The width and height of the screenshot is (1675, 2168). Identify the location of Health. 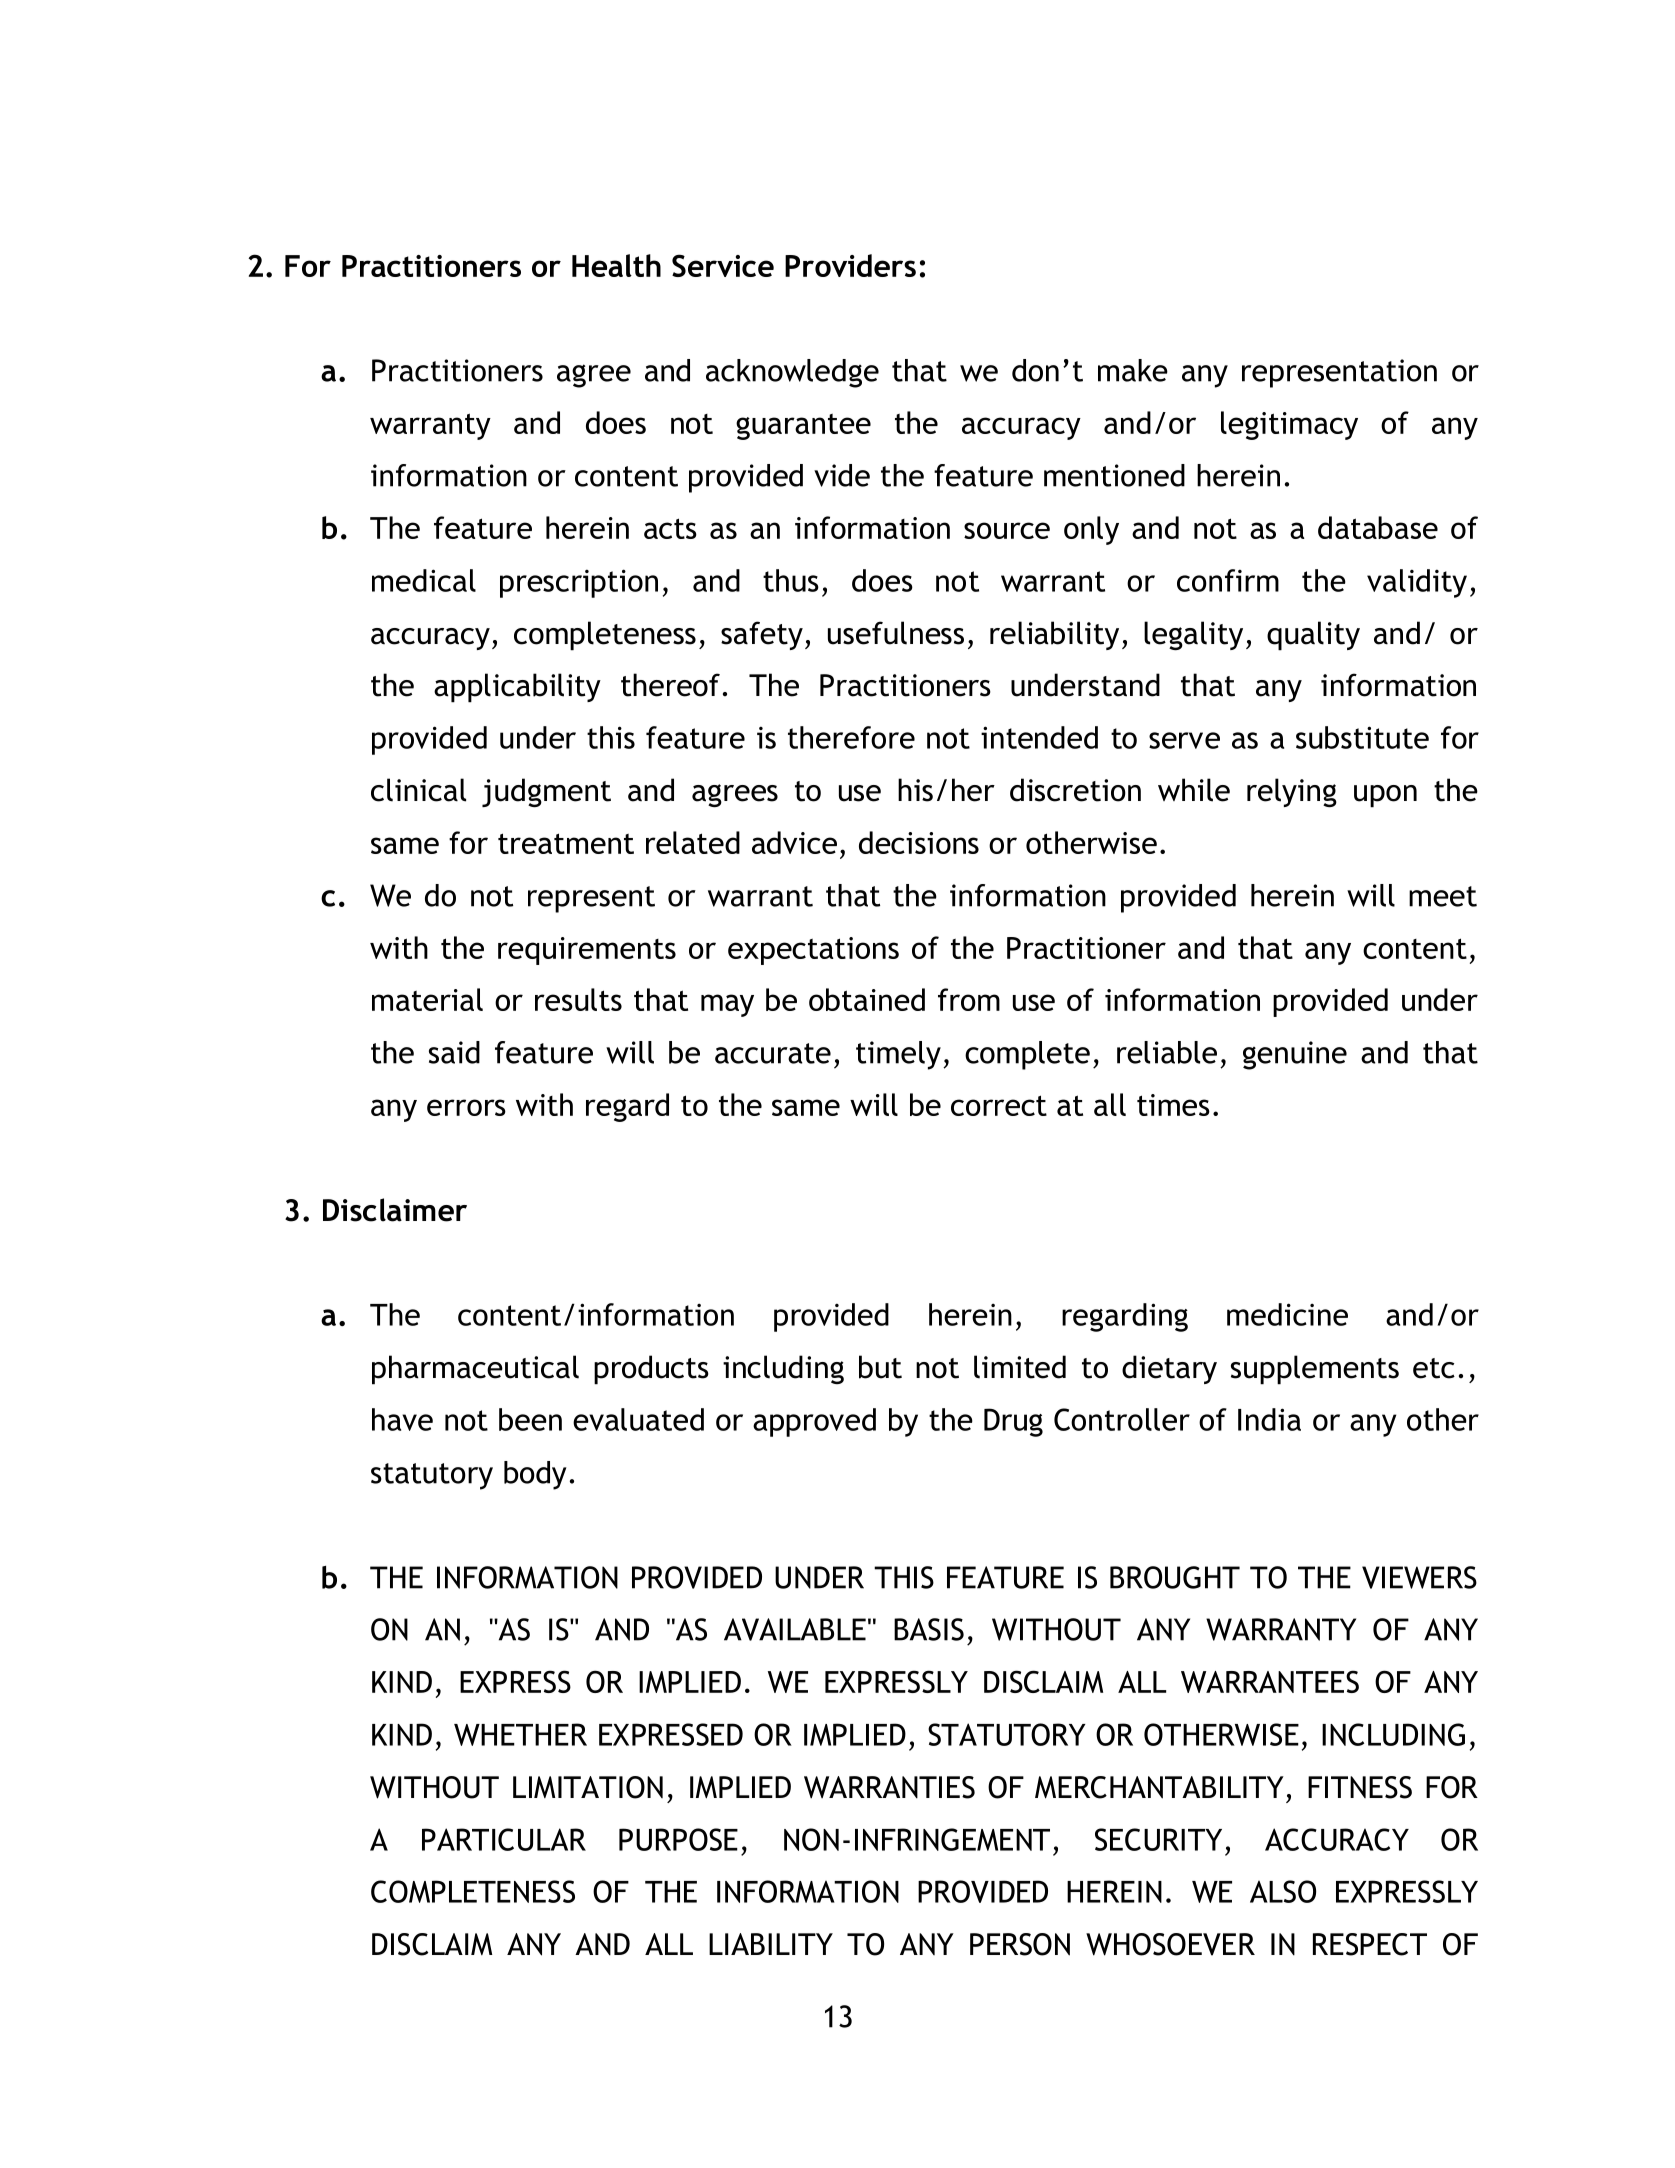
(616, 265).
